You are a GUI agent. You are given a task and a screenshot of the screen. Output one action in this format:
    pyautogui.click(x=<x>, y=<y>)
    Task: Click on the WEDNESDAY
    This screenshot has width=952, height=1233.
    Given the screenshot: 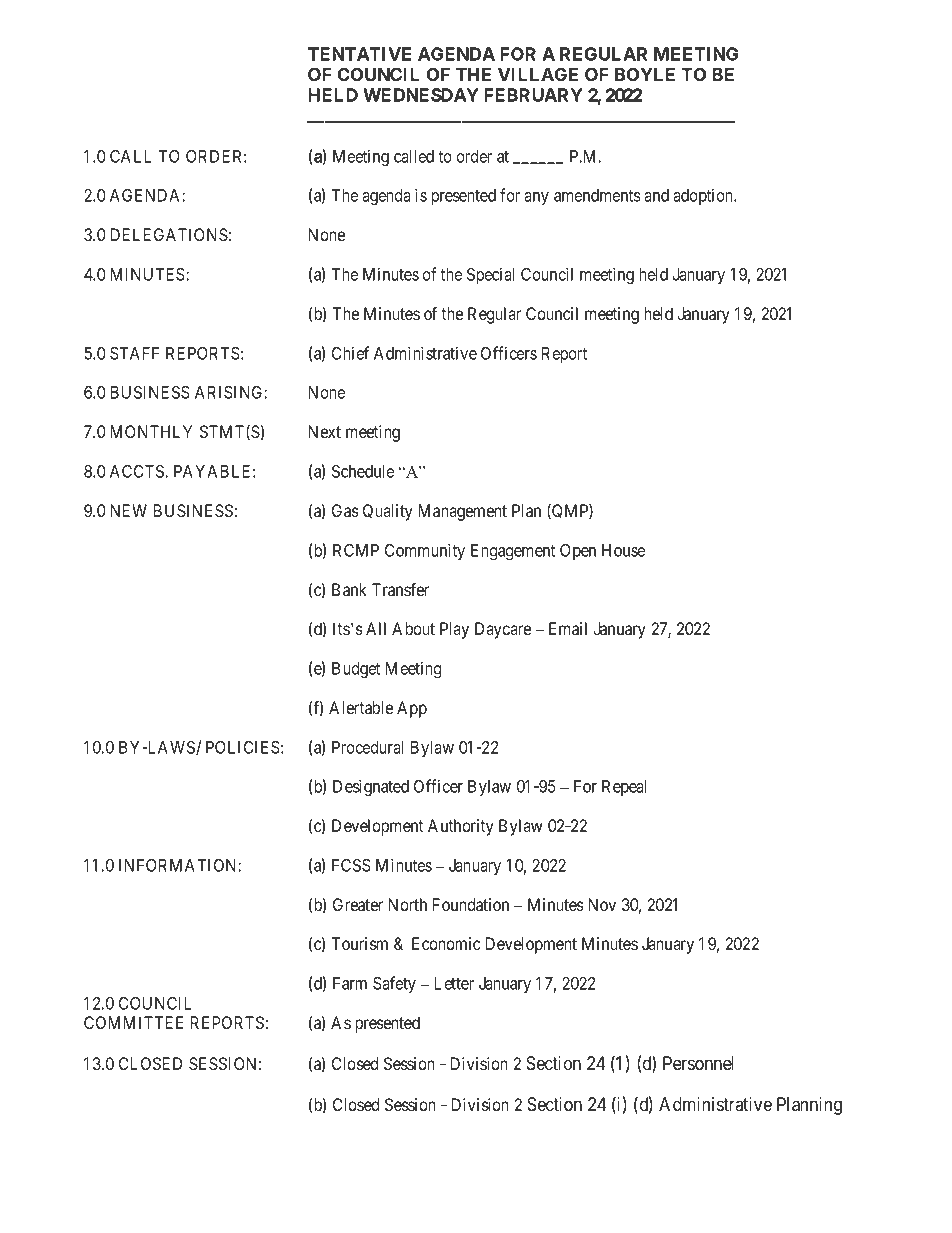 What is the action you would take?
    pyautogui.click(x=421, y=95)
